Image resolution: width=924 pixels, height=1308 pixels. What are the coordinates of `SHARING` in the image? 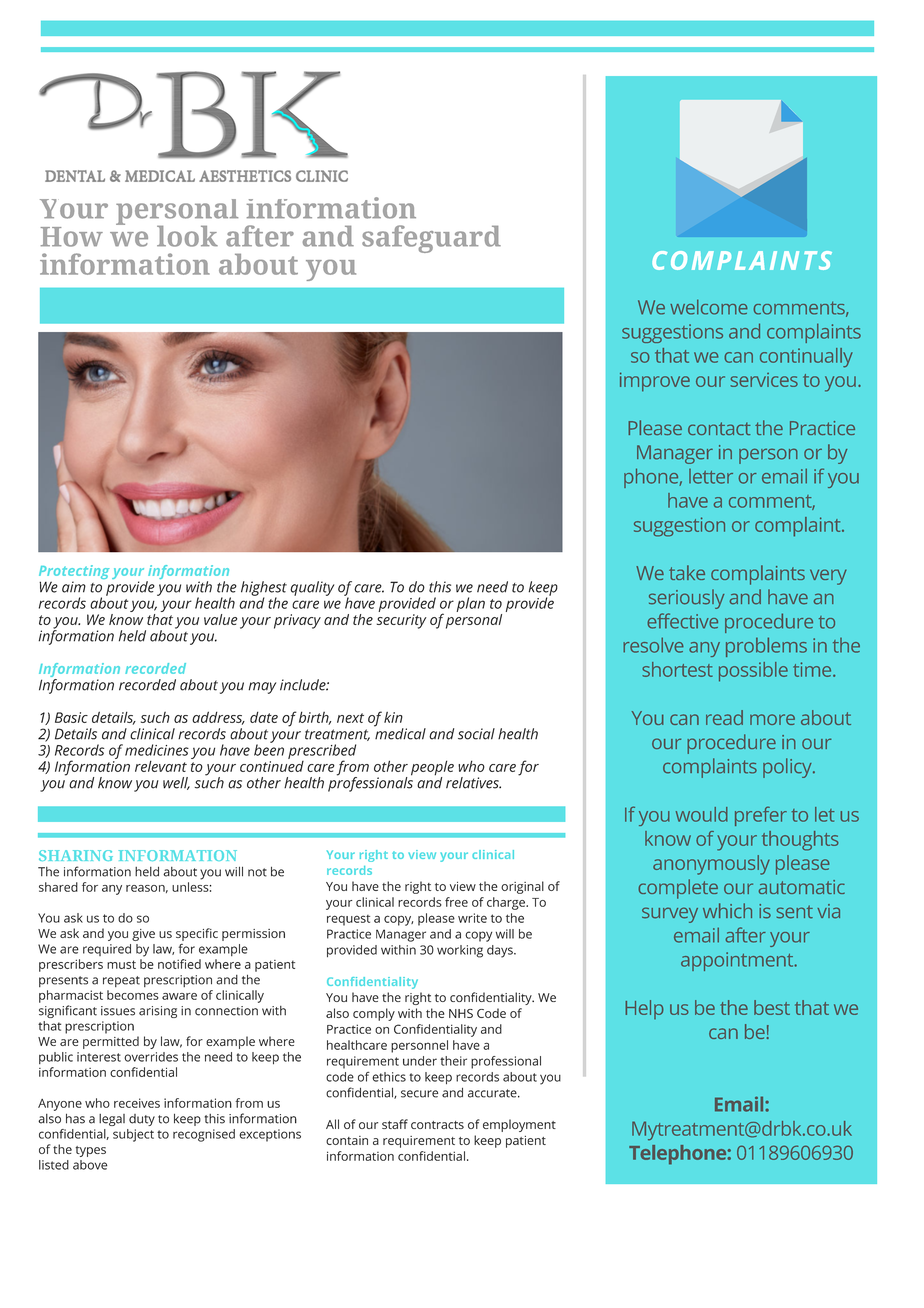 It's located at (76, 855).
